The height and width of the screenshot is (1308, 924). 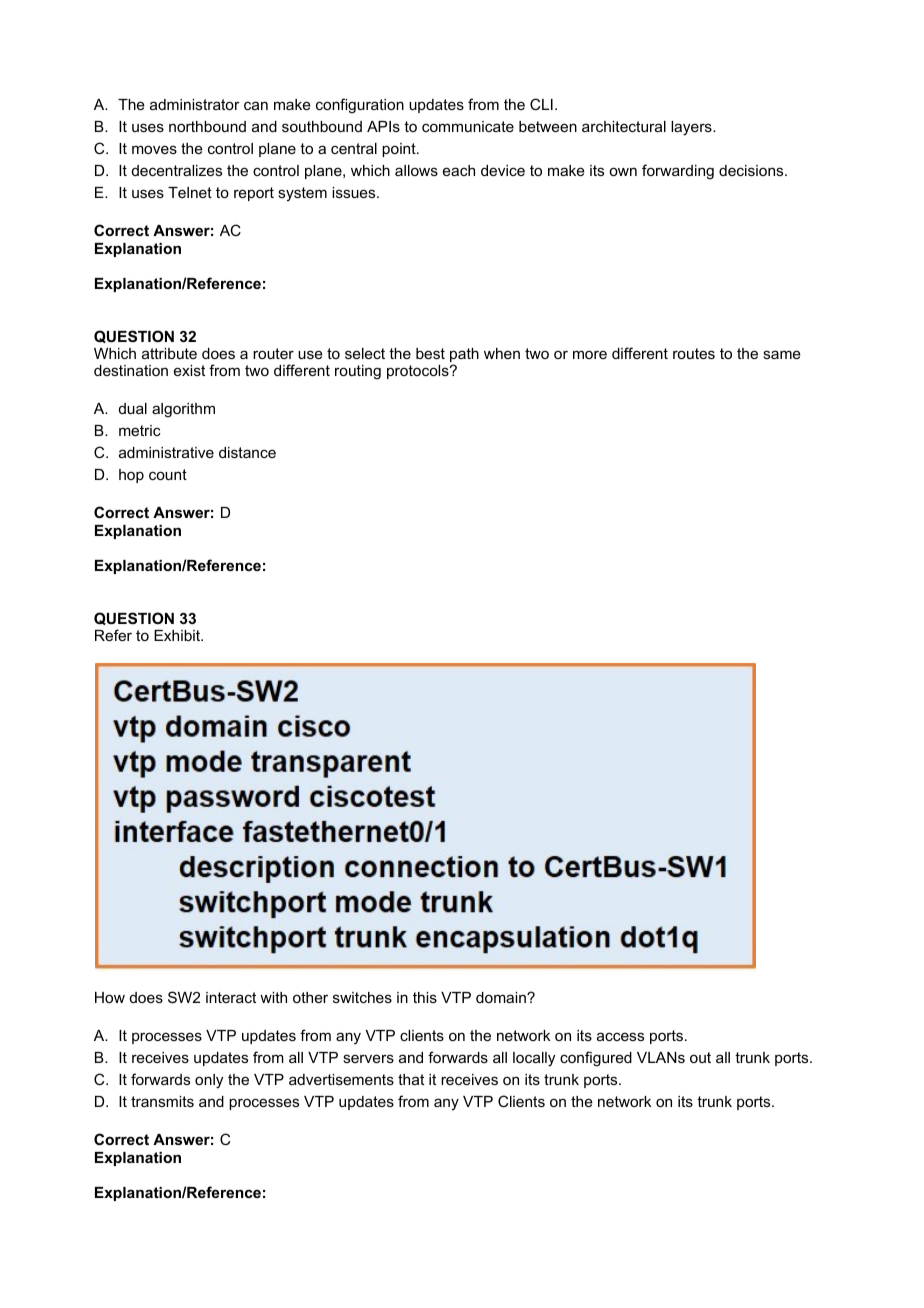 What do you see at coordinates (209, 1081) in the screenshot?
I see `only` at bounding box center [209, 1081].
